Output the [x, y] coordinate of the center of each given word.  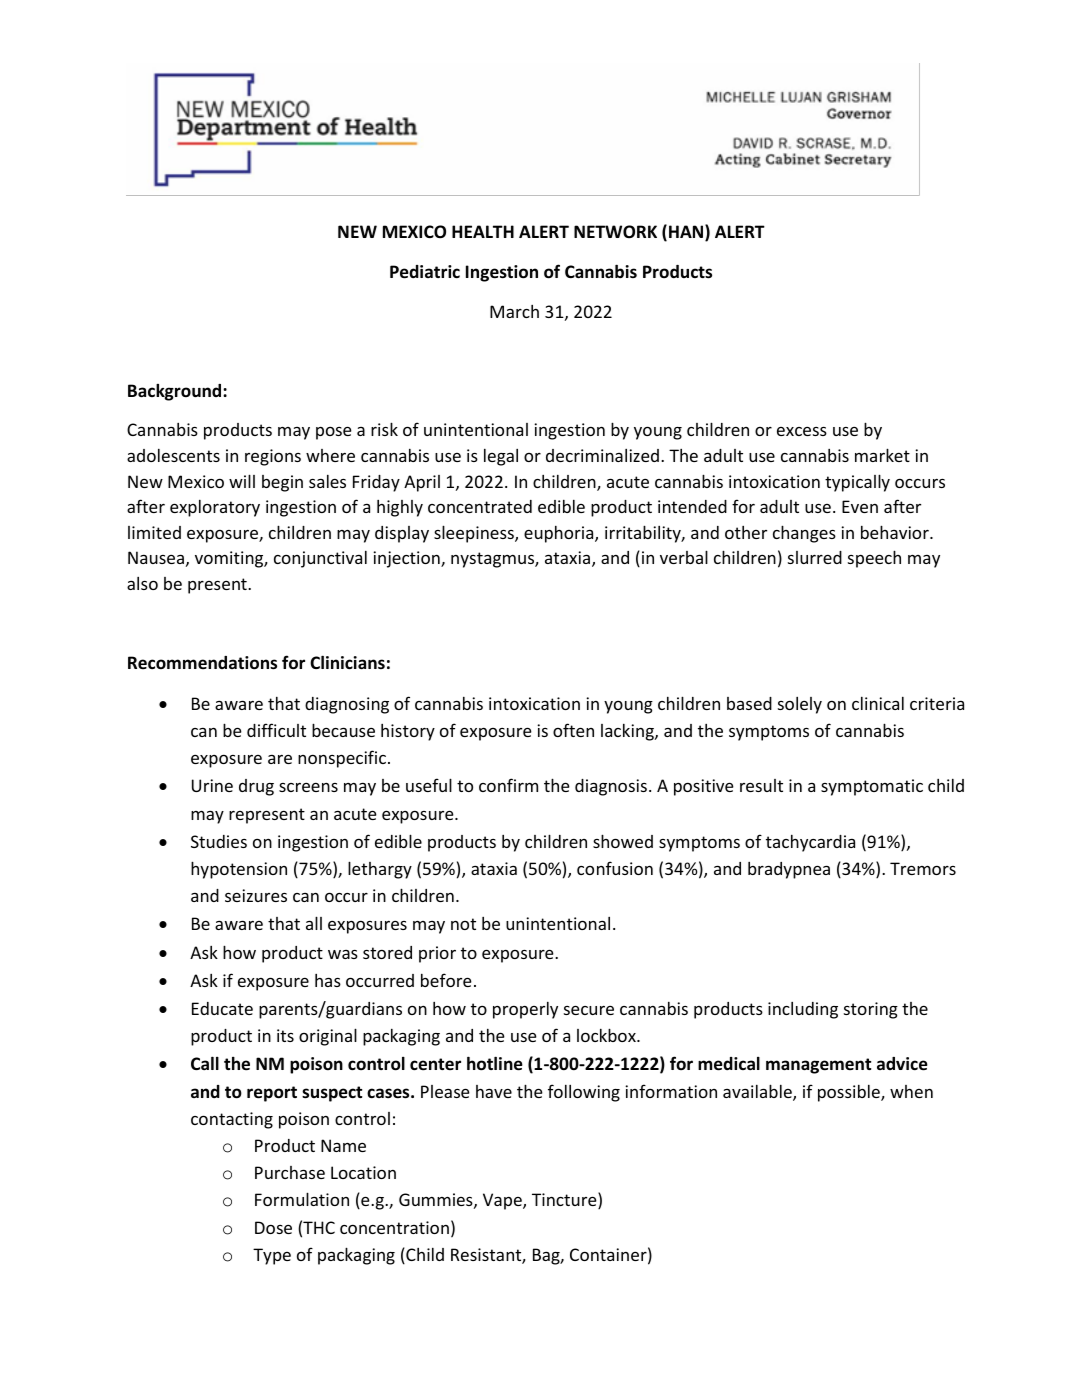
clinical [878, 703]
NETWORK [615, 232]
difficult [276, 730]
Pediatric [425, 272]
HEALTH [483, 231]
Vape [503, 1201]
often [573, 730]
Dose [273, 1227]
